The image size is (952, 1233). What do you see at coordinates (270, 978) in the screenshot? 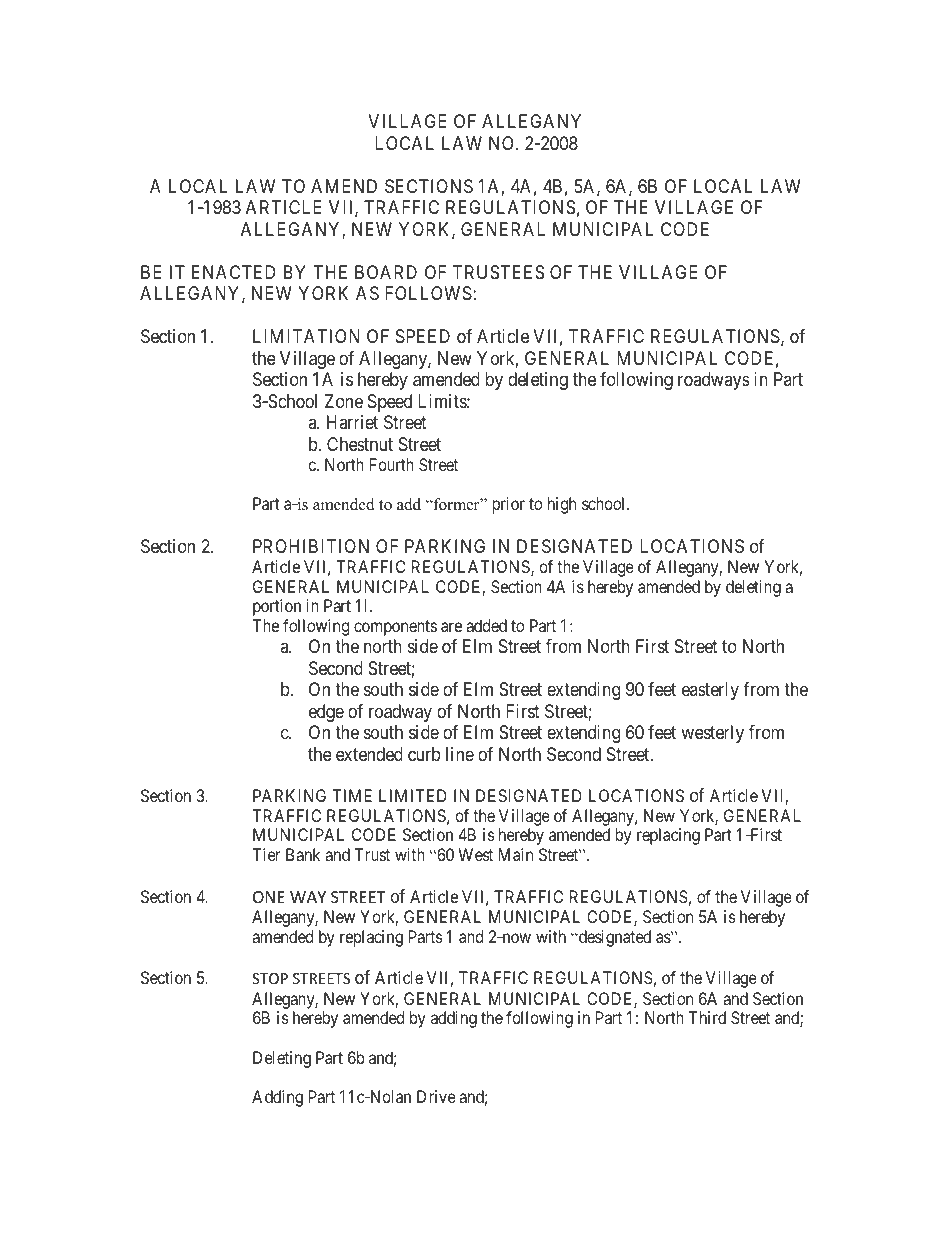
I see `STOP` at bounding box center [270, 978].
